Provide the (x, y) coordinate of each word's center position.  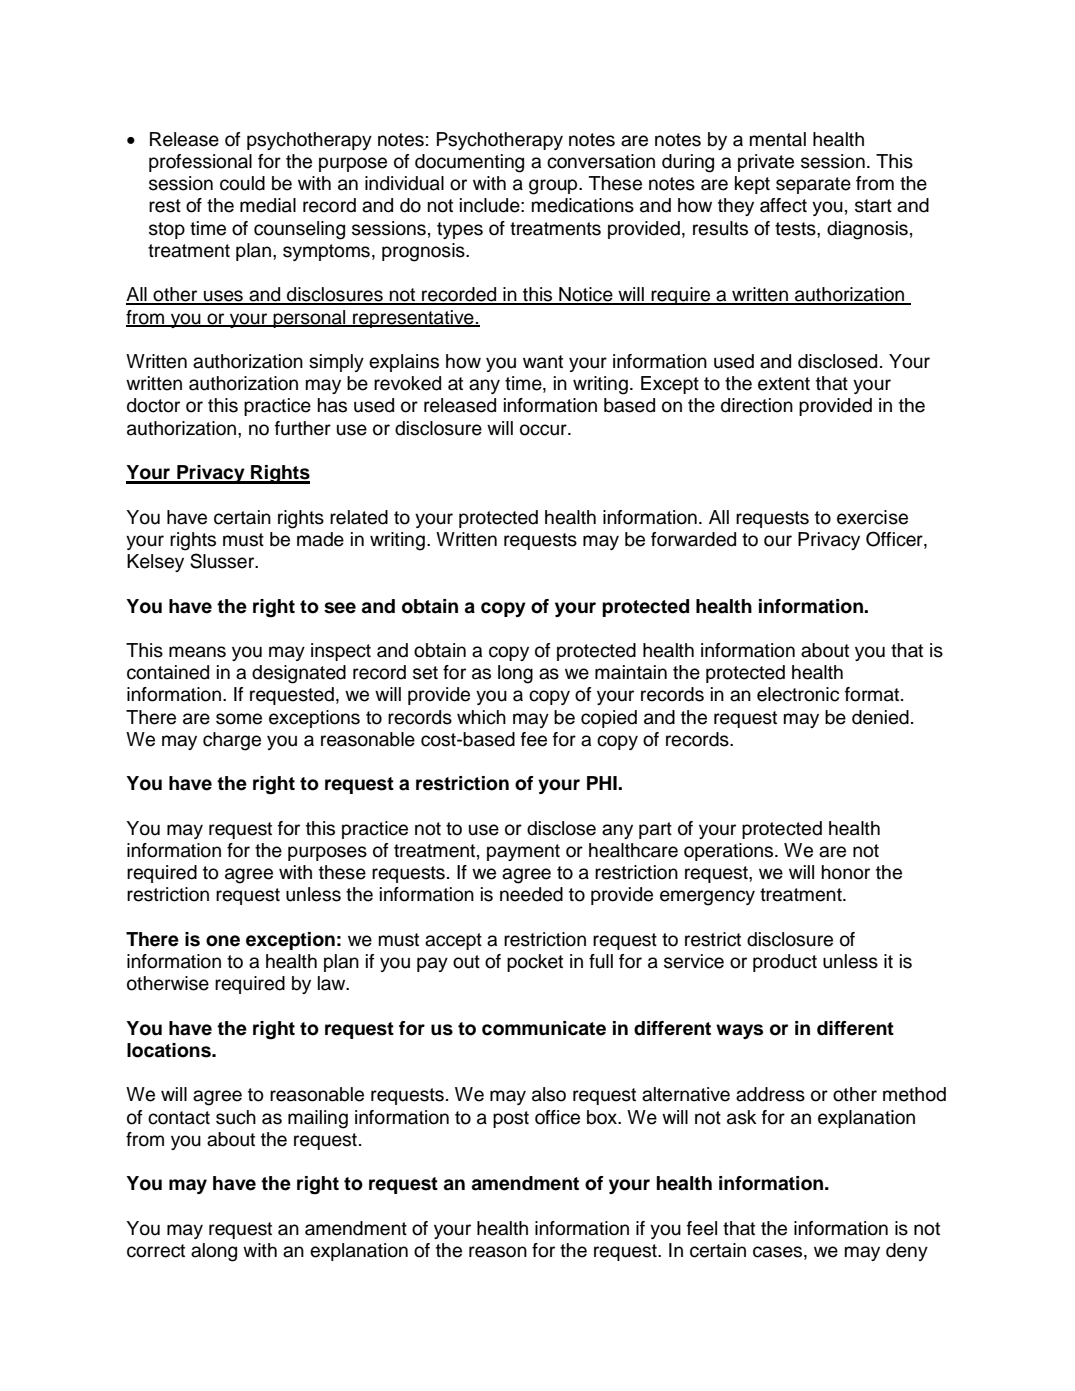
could (242, 183)
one (223, 941)
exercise (872, 517)
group (554, 187)
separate (813, 185)
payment (523, 852)
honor (846, 872)
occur (544, 430)
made (320, 539)
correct (156, 1251)
